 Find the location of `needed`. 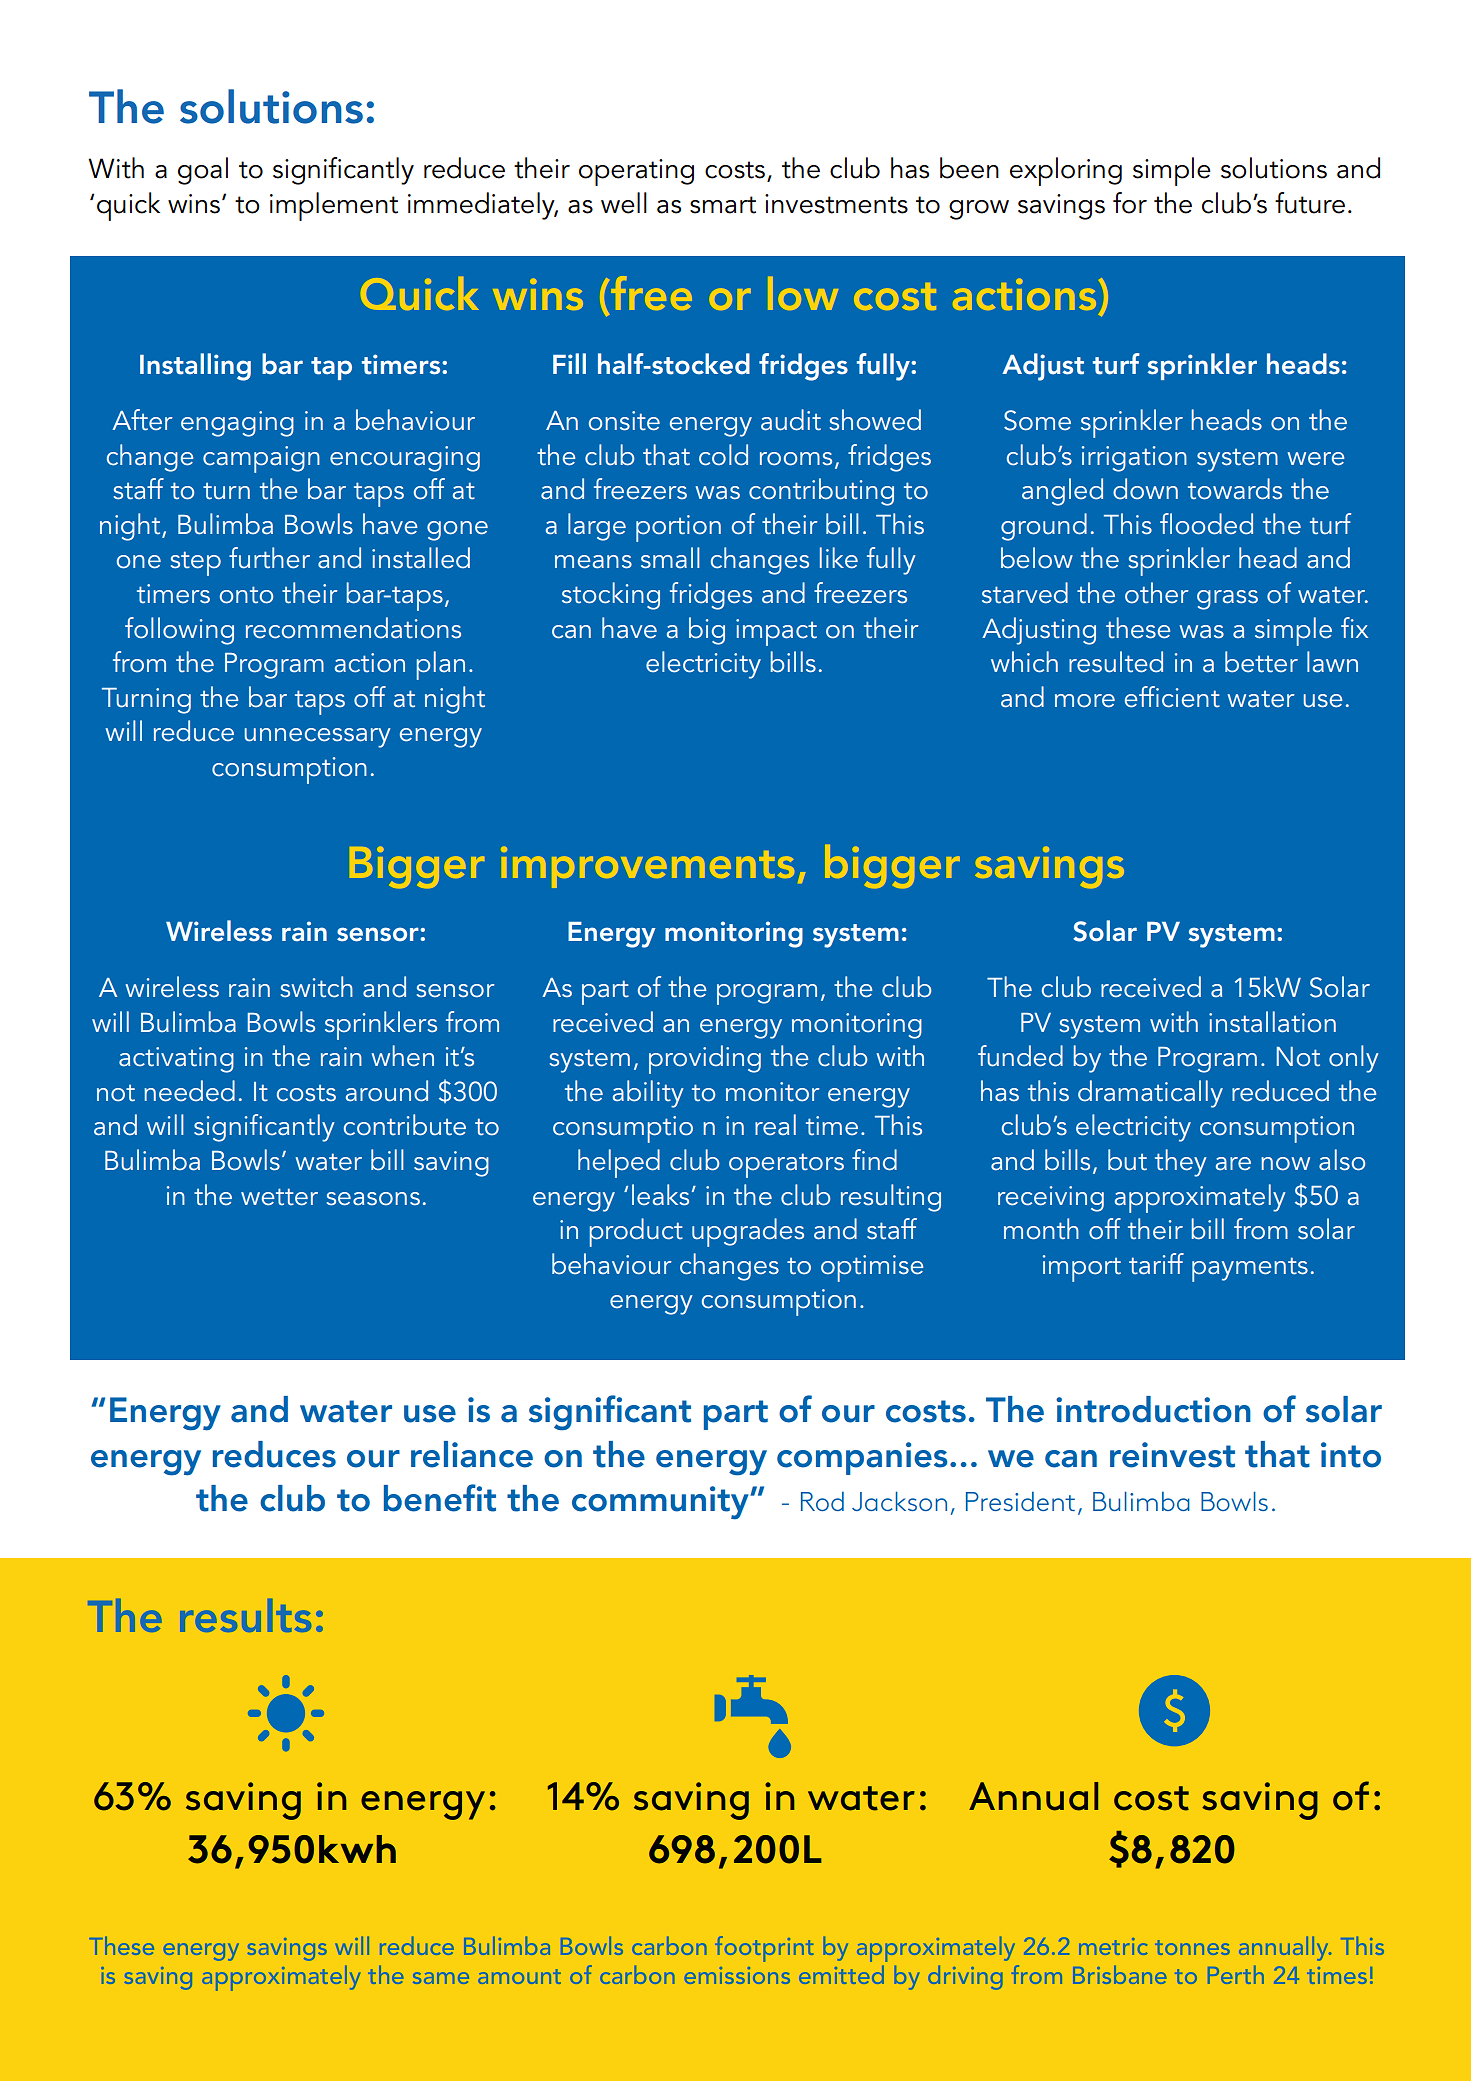

needed is located at coordinates (189, 1091).
